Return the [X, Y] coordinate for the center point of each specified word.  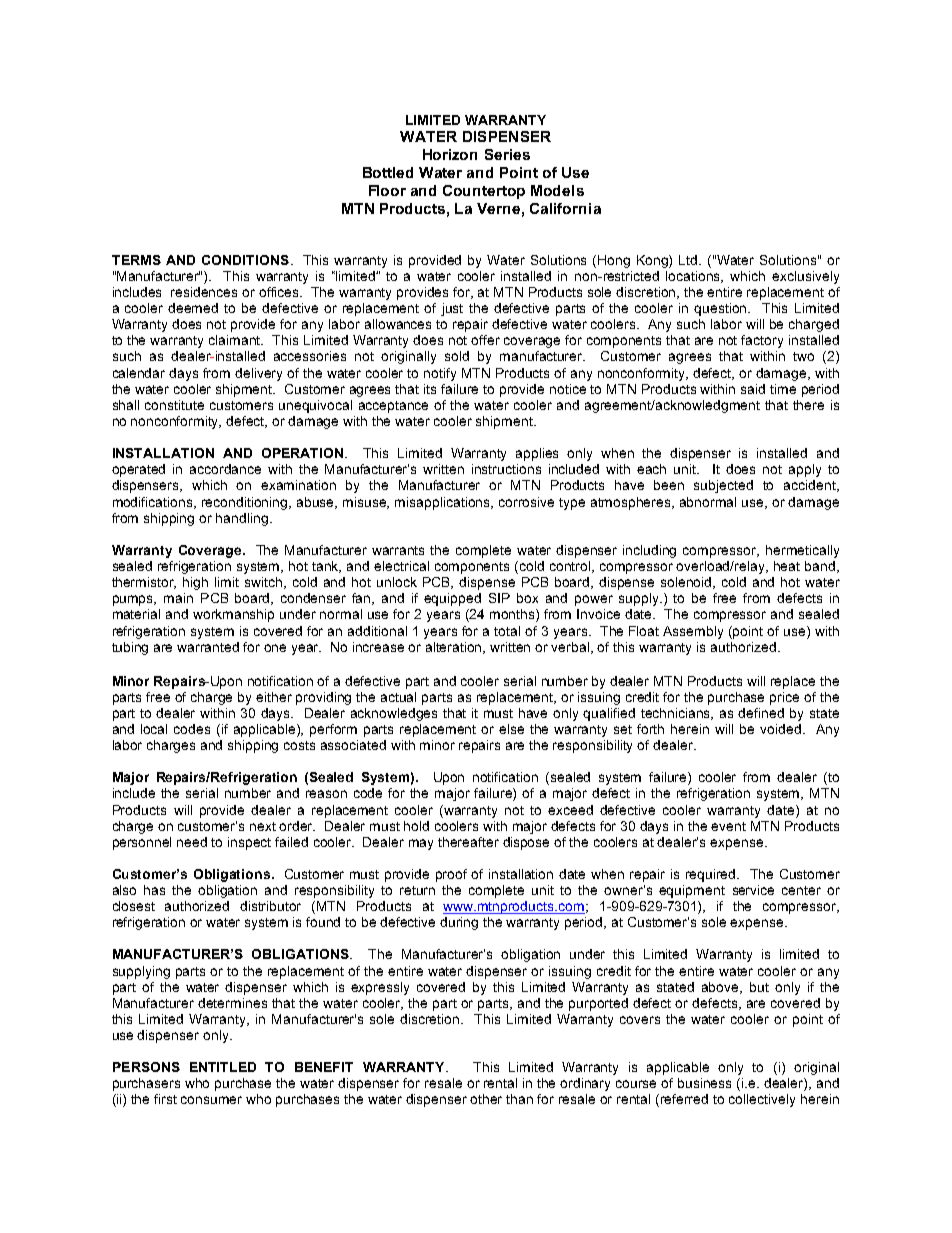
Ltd [689, 260]
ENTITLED [223, 1067]
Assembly [693, 632]
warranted [208, 647]
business [704, 1083]
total [507, 631]
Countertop [484, 192]
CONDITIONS [245, 260]
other [486, 1099]
